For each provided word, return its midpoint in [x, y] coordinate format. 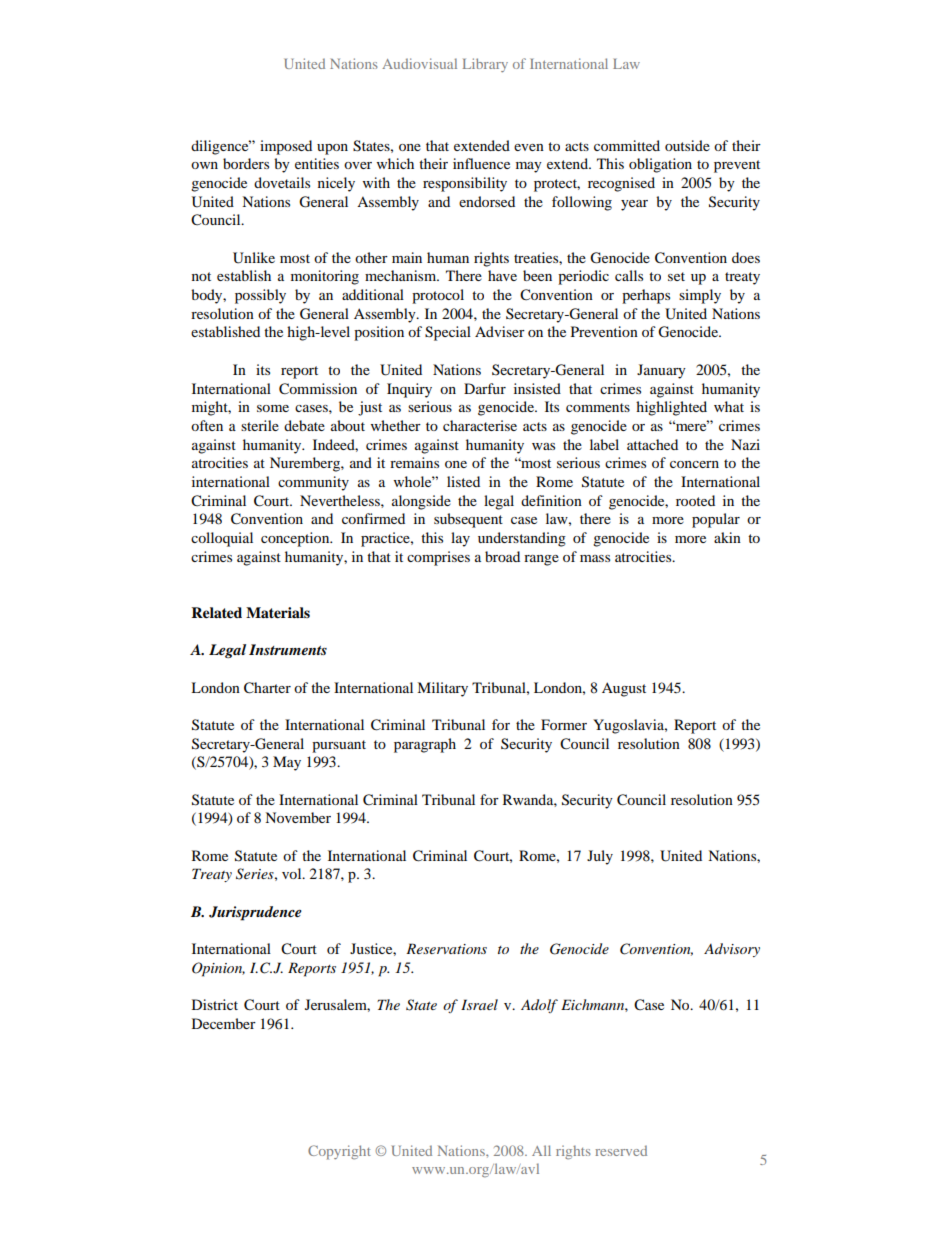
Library [485, 65]
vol [293, 873]
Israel [479, 1004]
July [600, 857]
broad [502, 556]
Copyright [339, 1152]
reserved [621, 1150]
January [661, 371]
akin [727, 537]
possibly [260, 296]
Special [448, 333]
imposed [286, 147]
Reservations [446, 948]
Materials [278, 613]
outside [687, 145]
